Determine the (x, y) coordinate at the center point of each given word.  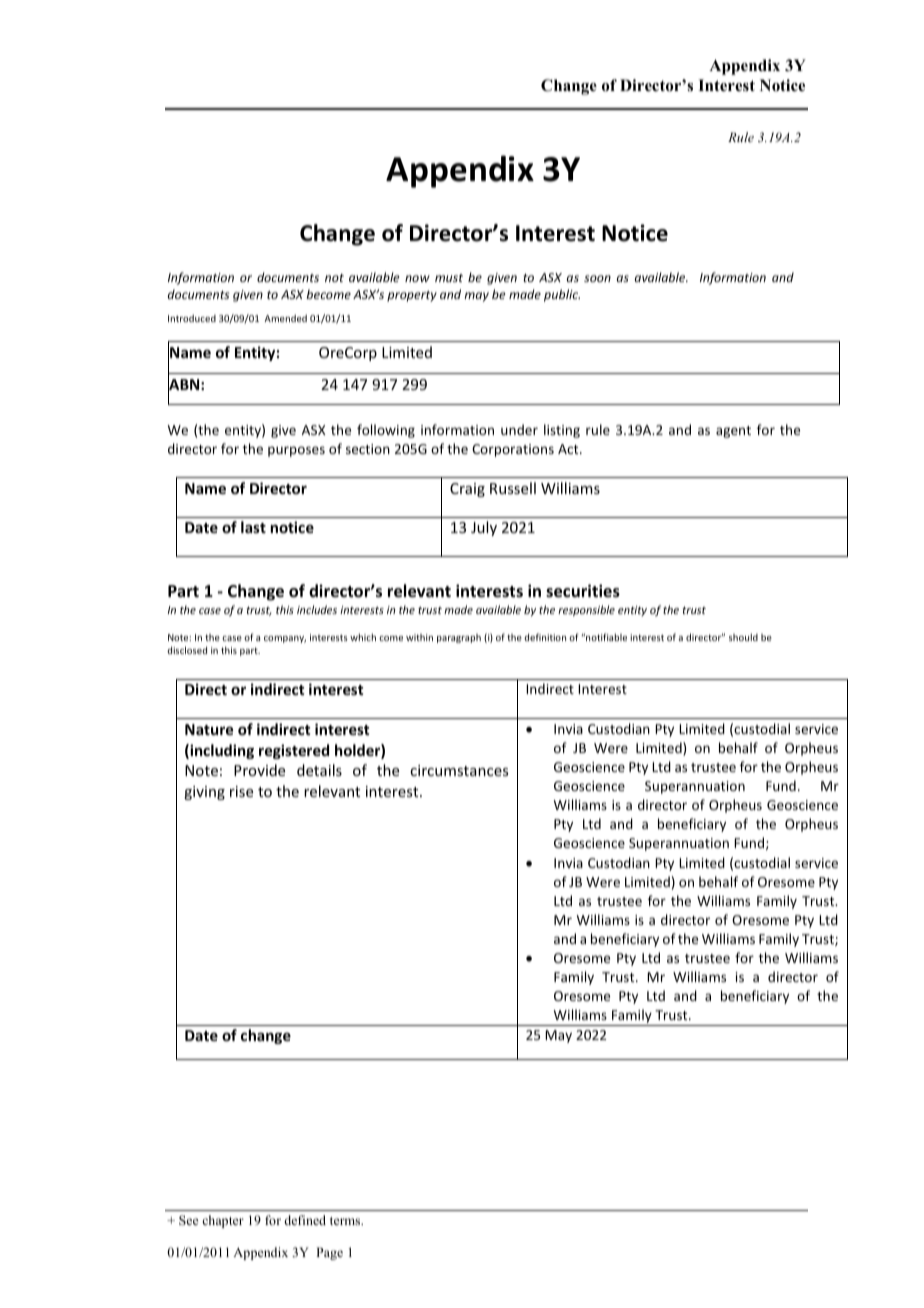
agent (733, 432)
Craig (467, 490)
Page (329, 1253)
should (743, 637)
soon (597, 278)
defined (305, 1220)
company (285, 639)
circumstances (459, 770)
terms (346, 1221)
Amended (285, 318)
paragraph (459, 638)
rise (241, 791)
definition (545, 637)
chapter (223, 1221)
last (253, 527)
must (449, 278)
